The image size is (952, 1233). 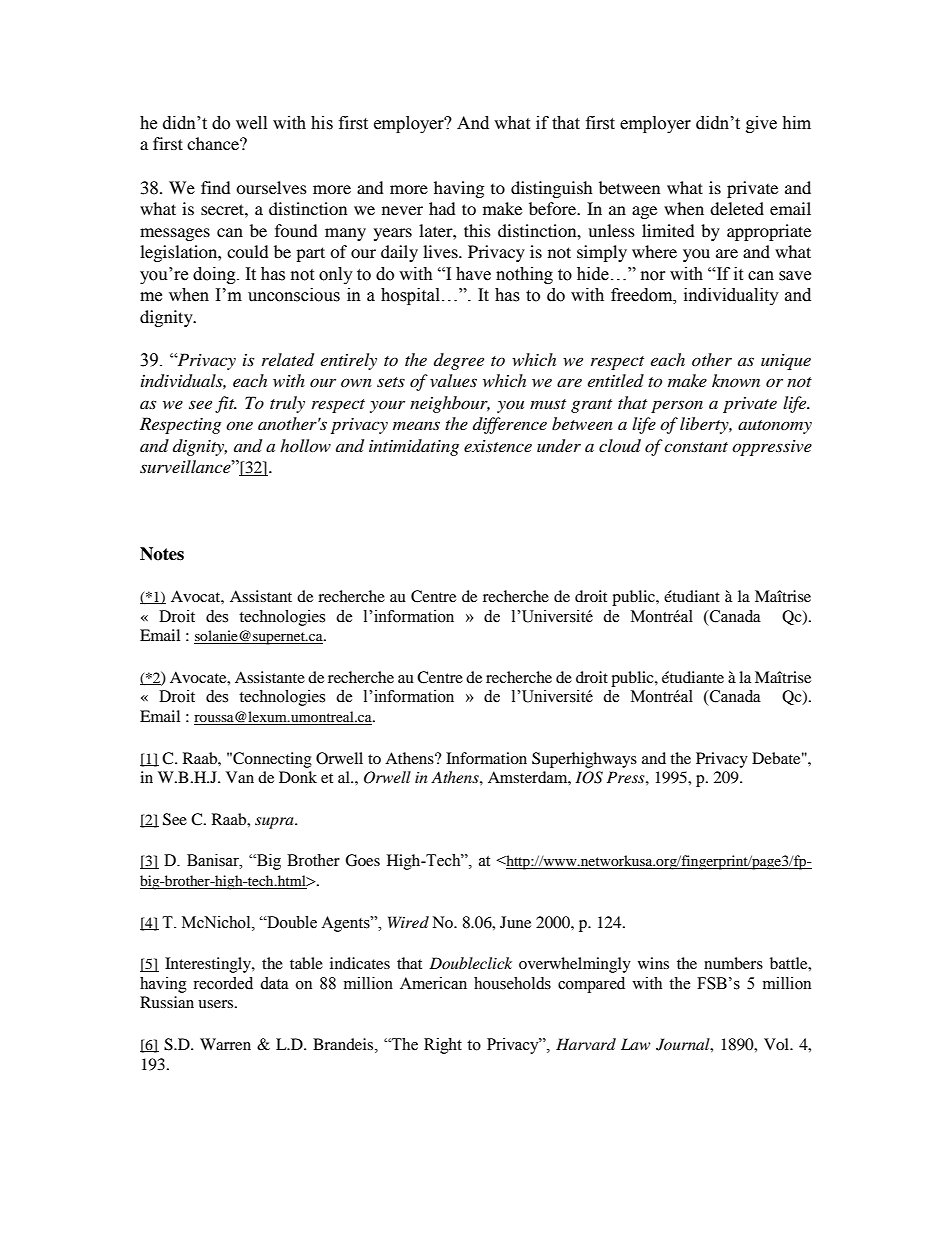 I want to click on find, so click(x=216, y=187).
